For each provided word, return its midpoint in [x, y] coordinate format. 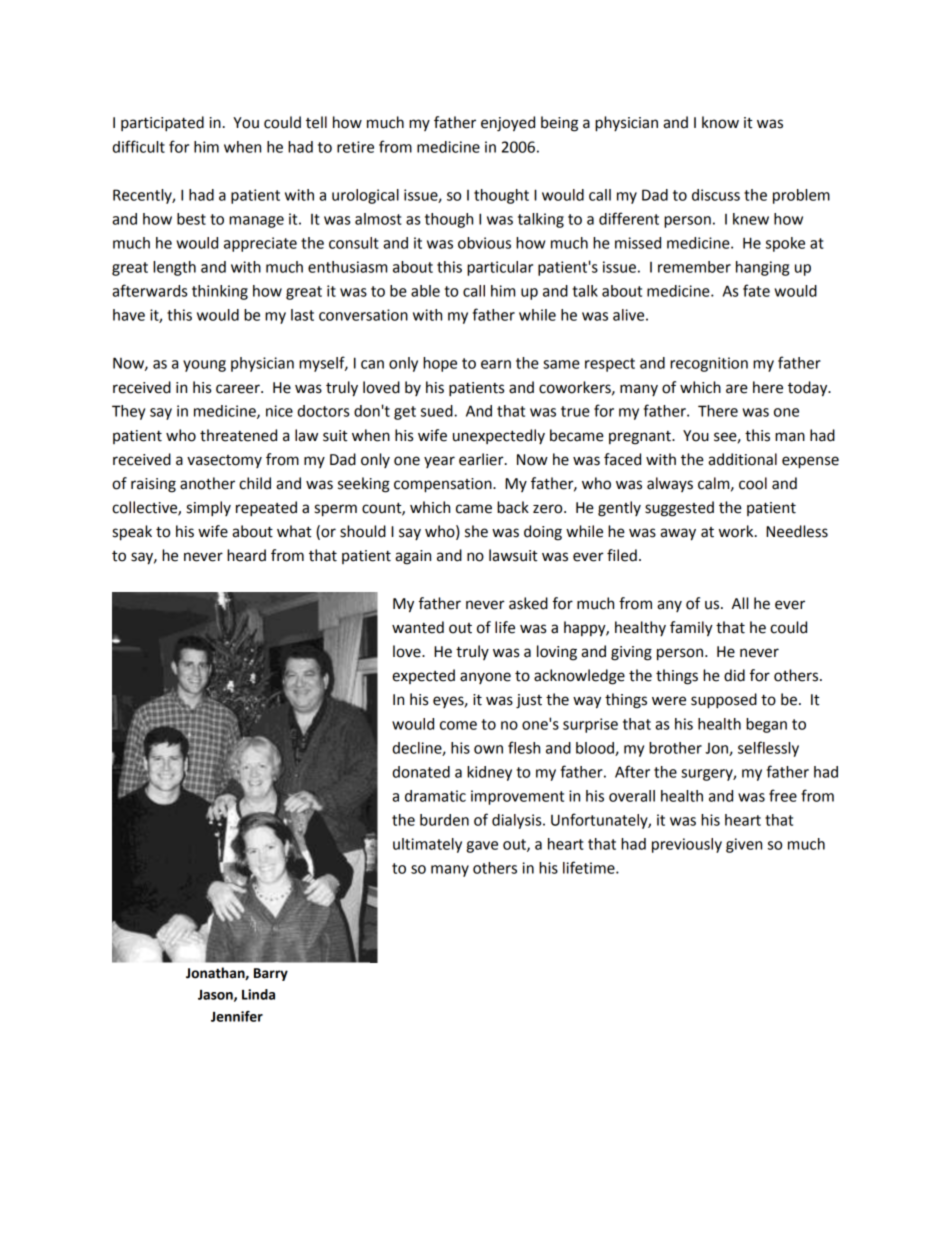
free [783, 795]
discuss [716, 195]
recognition [709, 364]
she [476, 531]
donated [421, 772]
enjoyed [508, 124]
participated [162, 124]
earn [496, 364]
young [204, 366]
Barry [271, 974]
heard [246, 555]
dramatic [435, 796]
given [744, 845]
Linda [258, 994]
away [678, 534]
